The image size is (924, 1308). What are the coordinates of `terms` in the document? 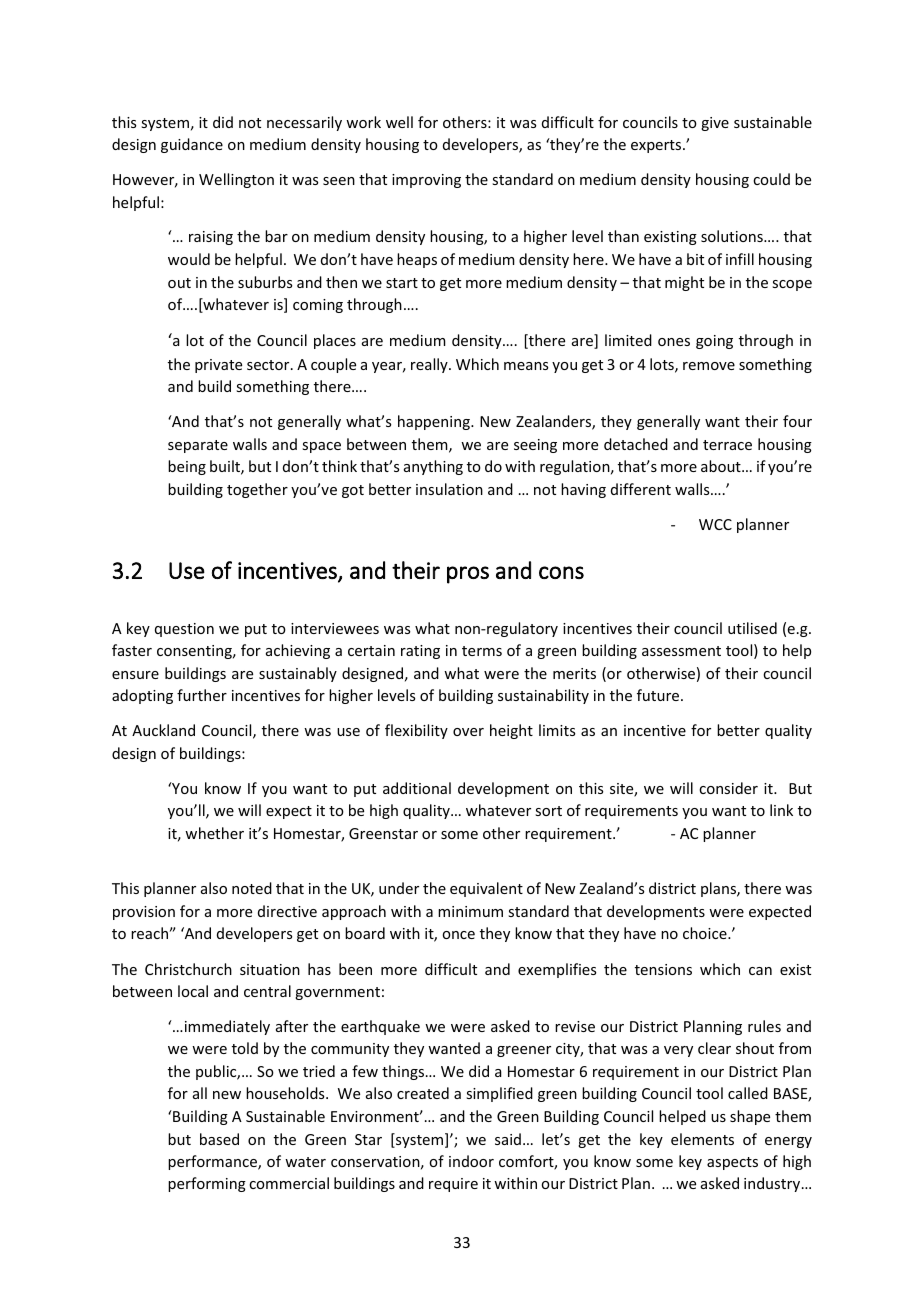 It's located at (482, 651).
